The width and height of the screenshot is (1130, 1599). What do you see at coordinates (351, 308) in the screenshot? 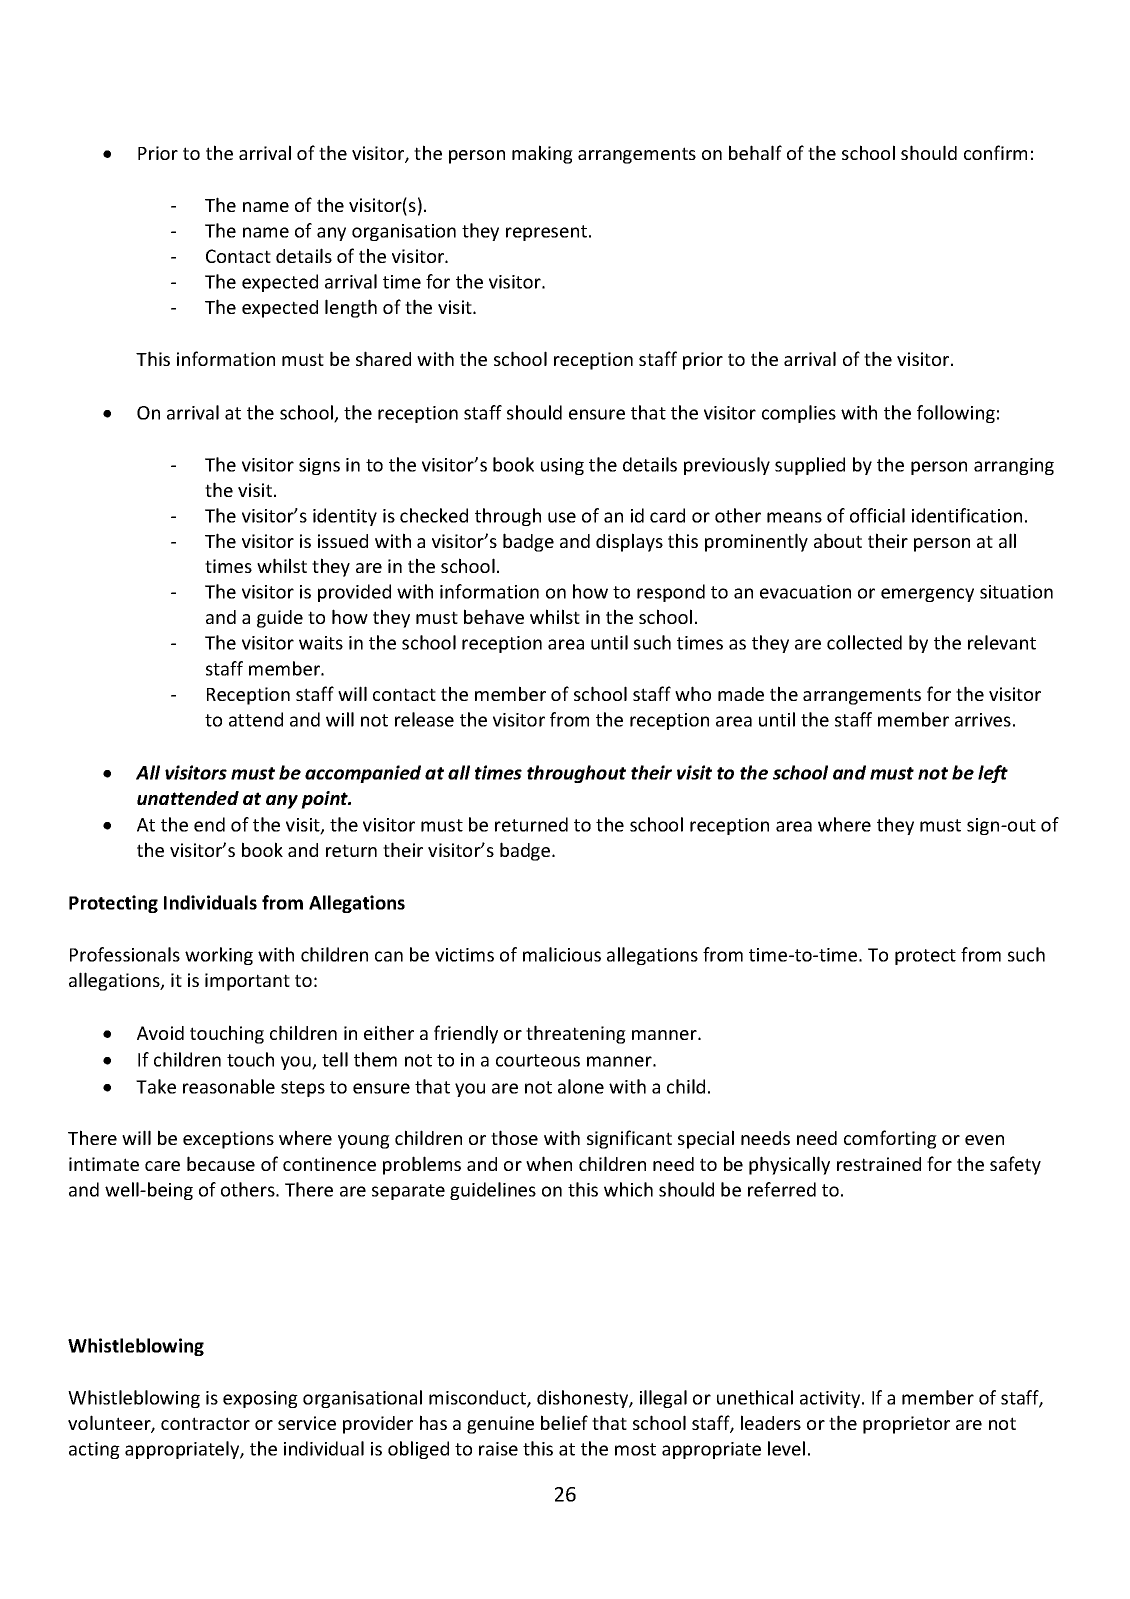
I see `length` at bounding box center [351, 308].
